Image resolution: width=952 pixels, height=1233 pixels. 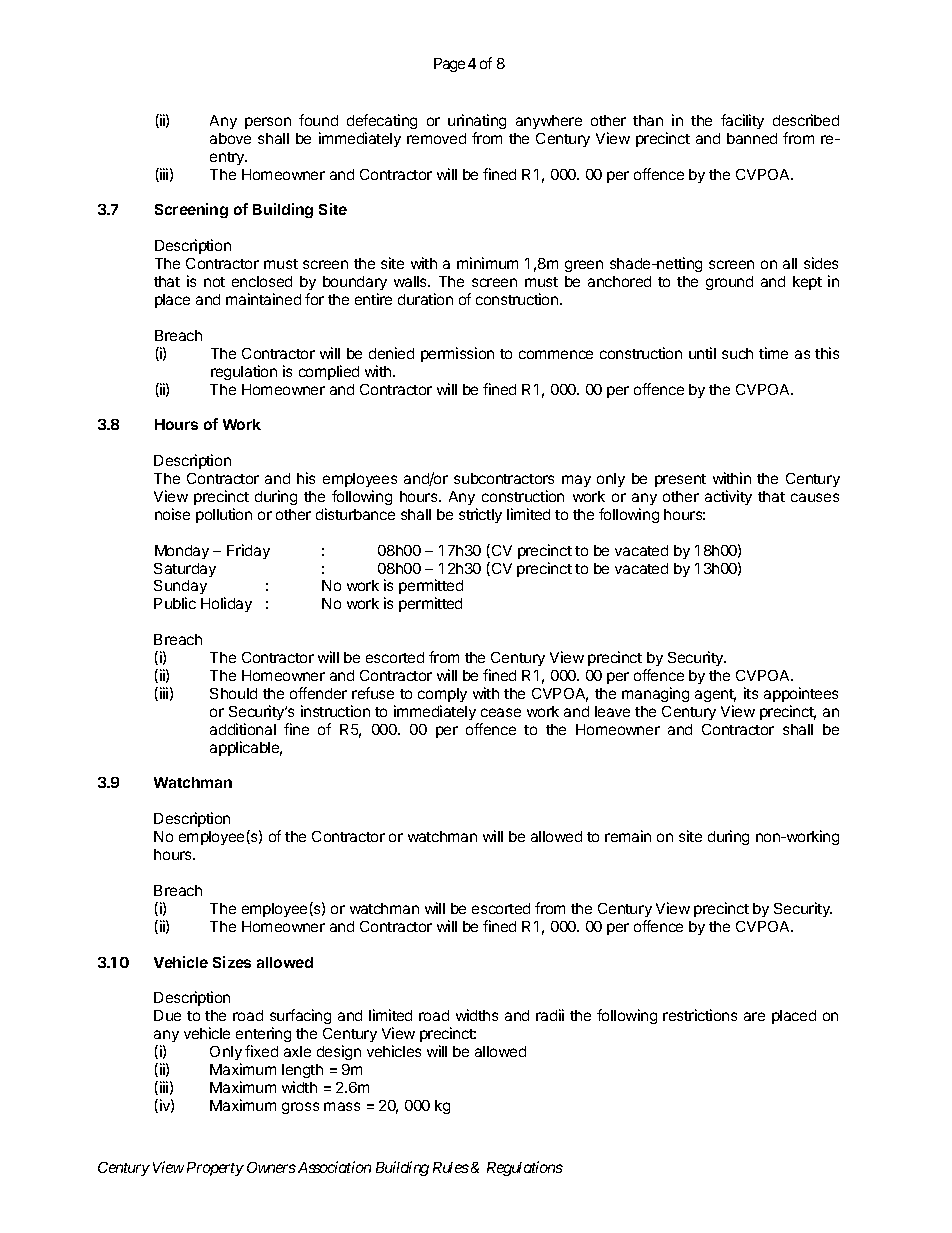 I want to click on urinating, so click(x=477, y=121).
